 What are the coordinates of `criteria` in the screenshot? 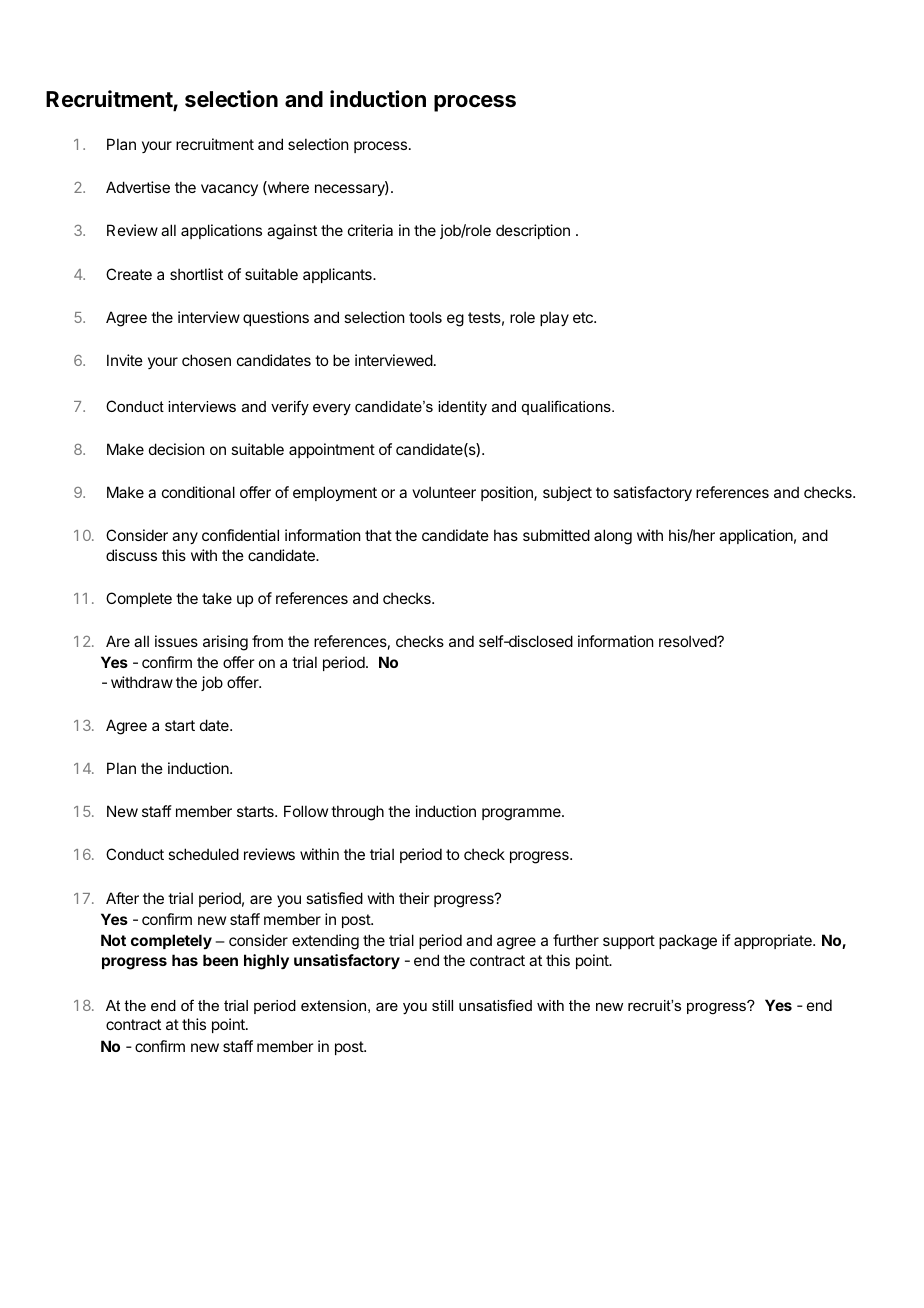 It's located at (370, 230).
